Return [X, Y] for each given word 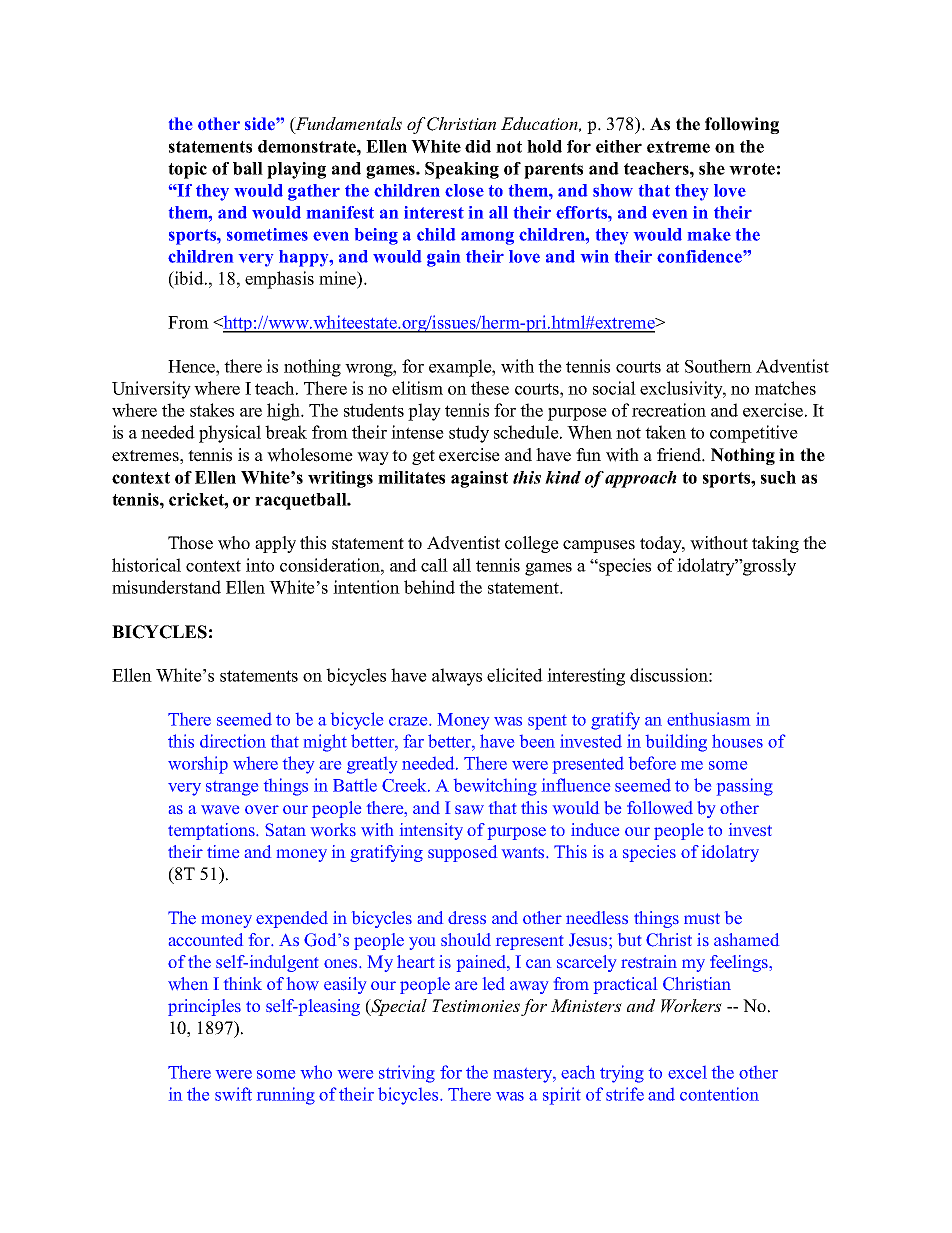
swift [233, 1094]
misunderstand [166, 587]
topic [187, 170]
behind [429, 587]
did [478, 146]
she [712, 168]
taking [775, 544]
